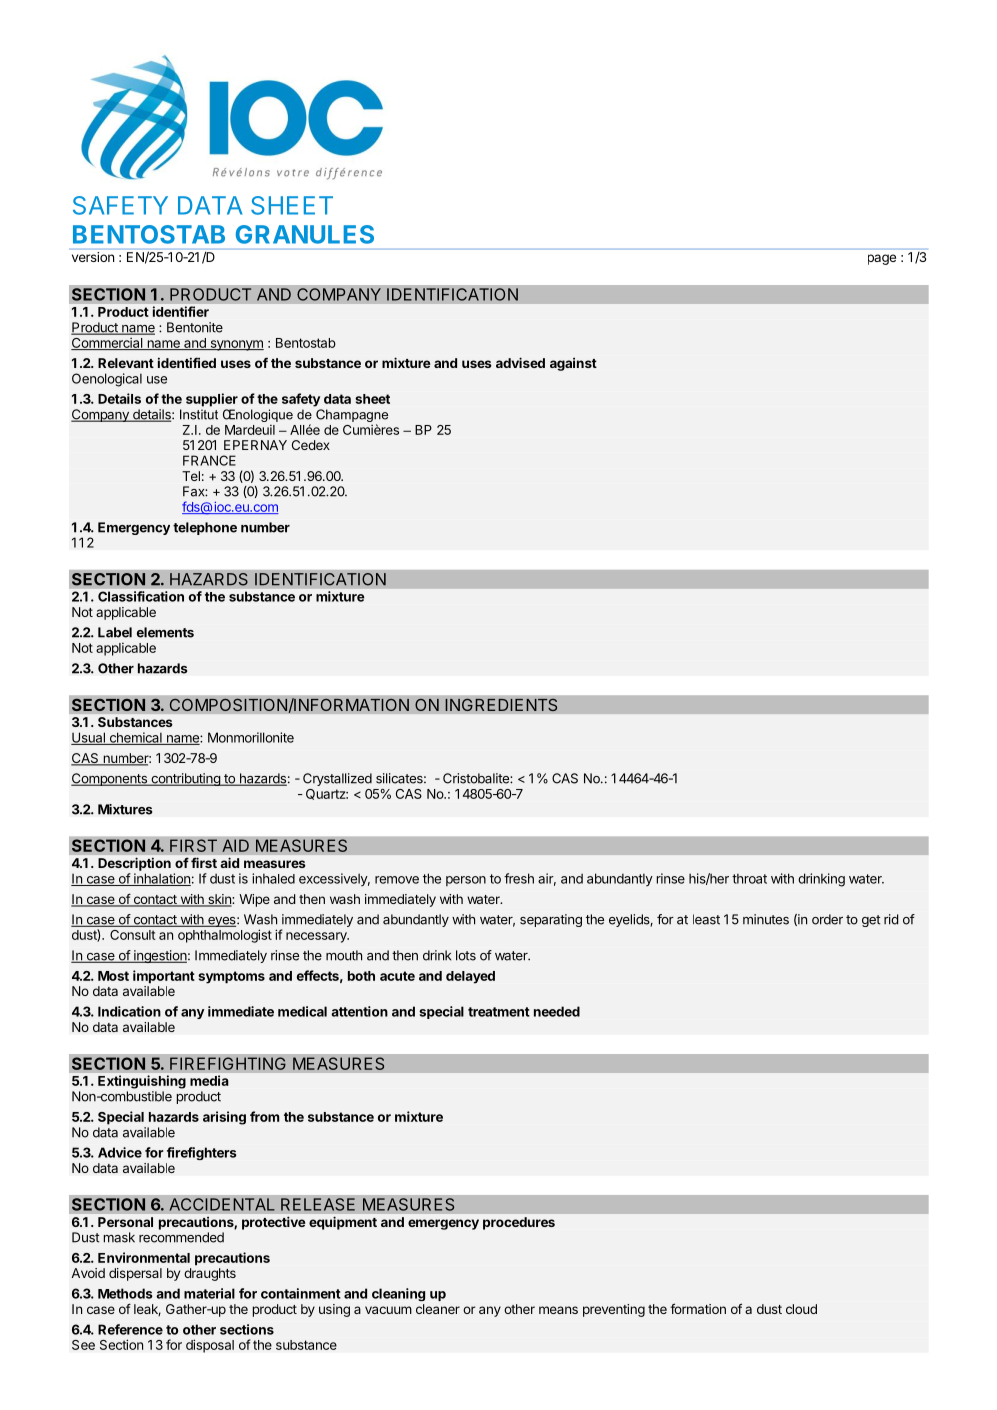 This screenshot has height=1410, width=997. I want to click on INGREDIENTS, so click(501, 705).
